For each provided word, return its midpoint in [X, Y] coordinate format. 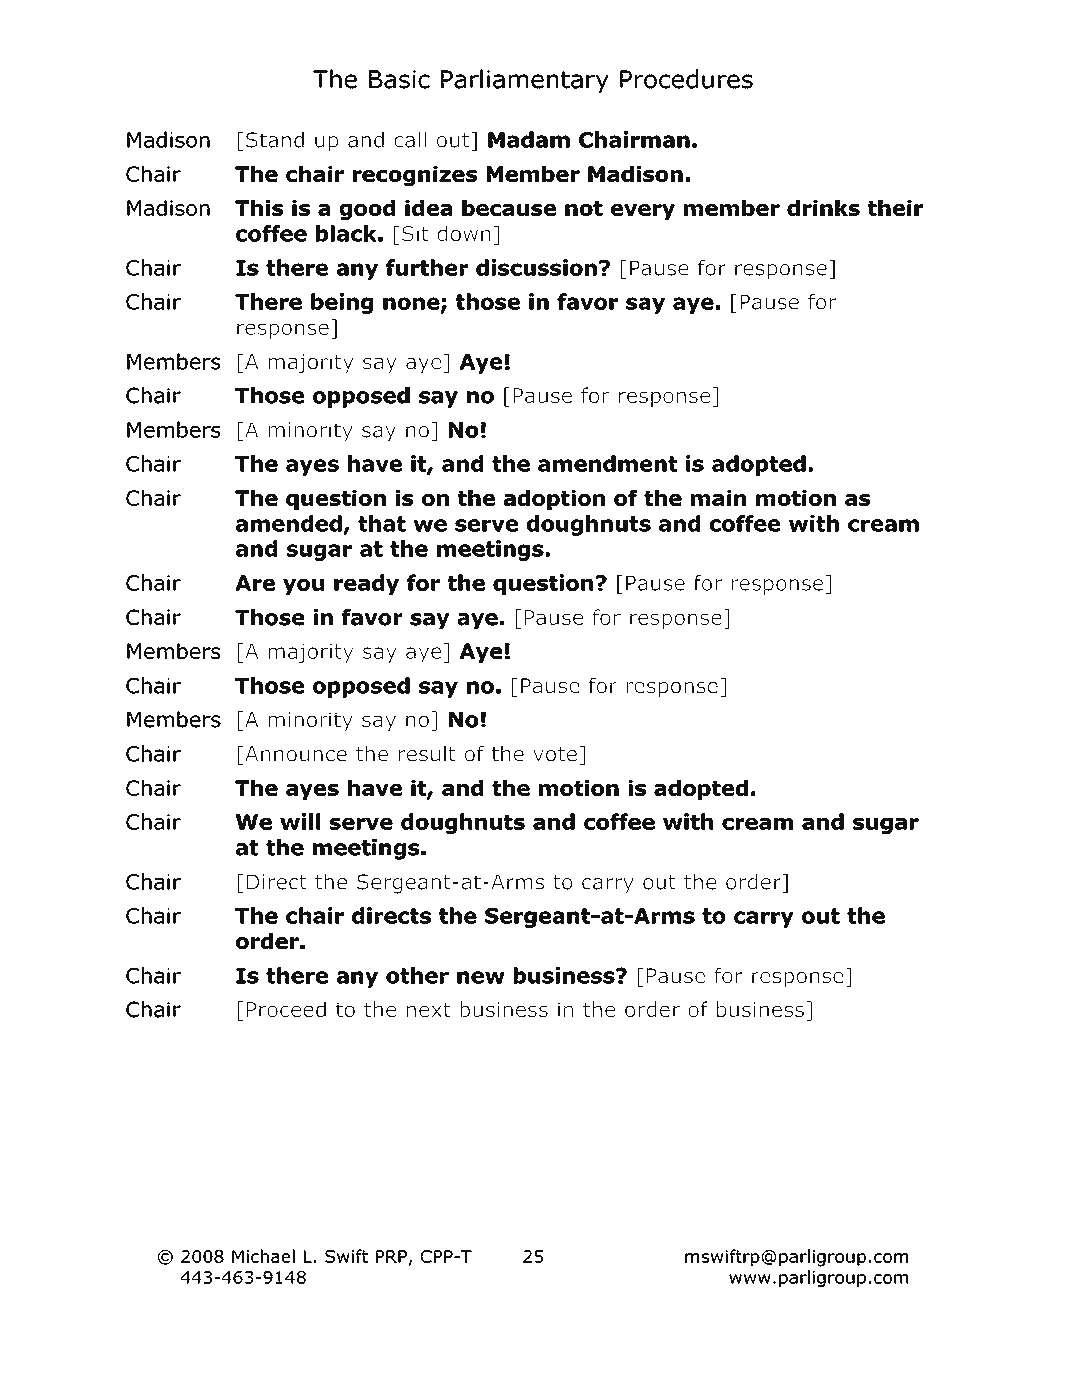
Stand [275, 139]
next [428, 1010]
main [718, 498]
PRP [391, 1256]
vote [555, 754]
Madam [529, 139]
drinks [823, 208]
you [303, 587]
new [481, 977]
